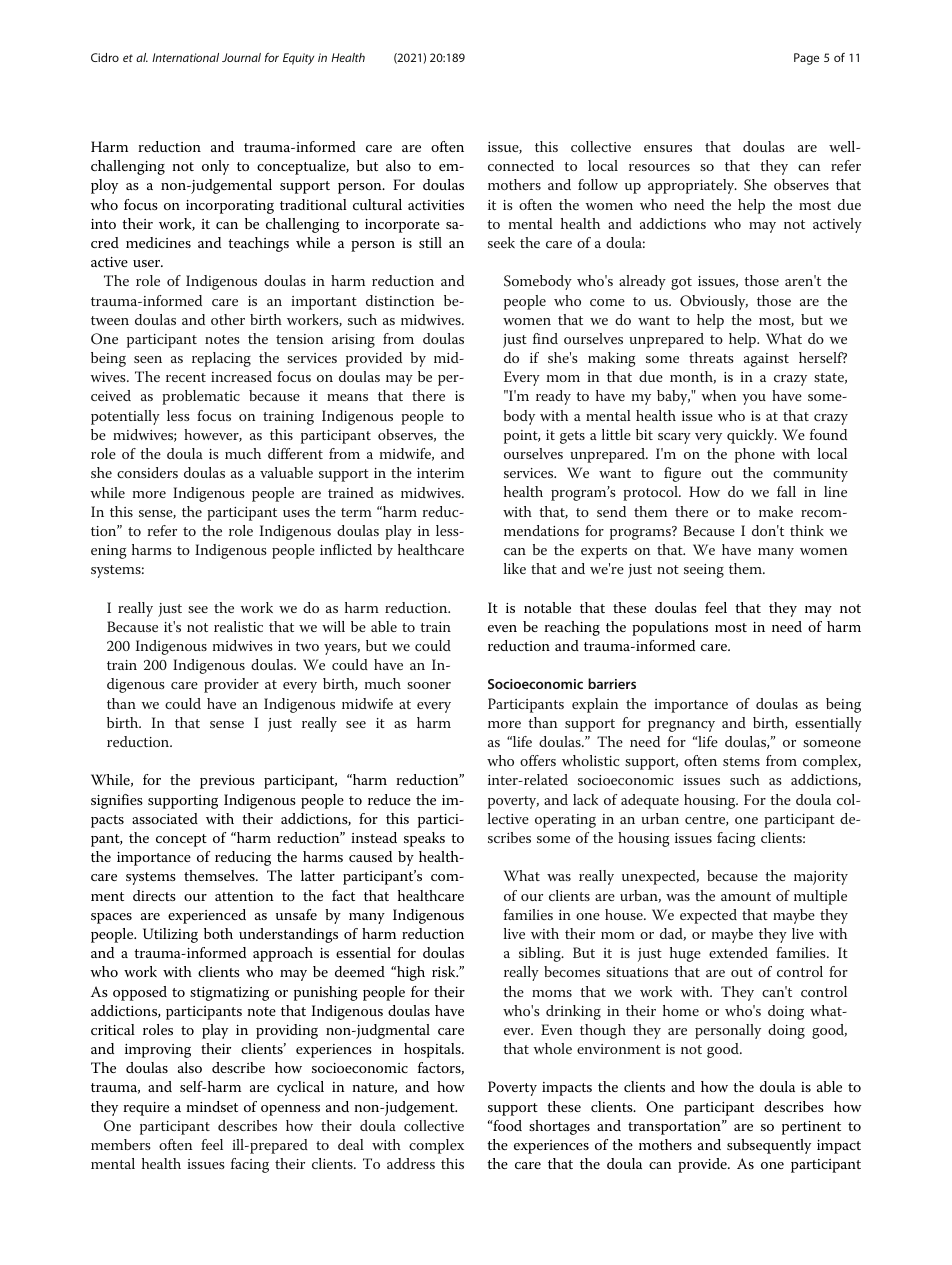 Image resolution: width=952 pixels, height=1265 pixels. I want to click on subsequently, so click(769, 1146).
